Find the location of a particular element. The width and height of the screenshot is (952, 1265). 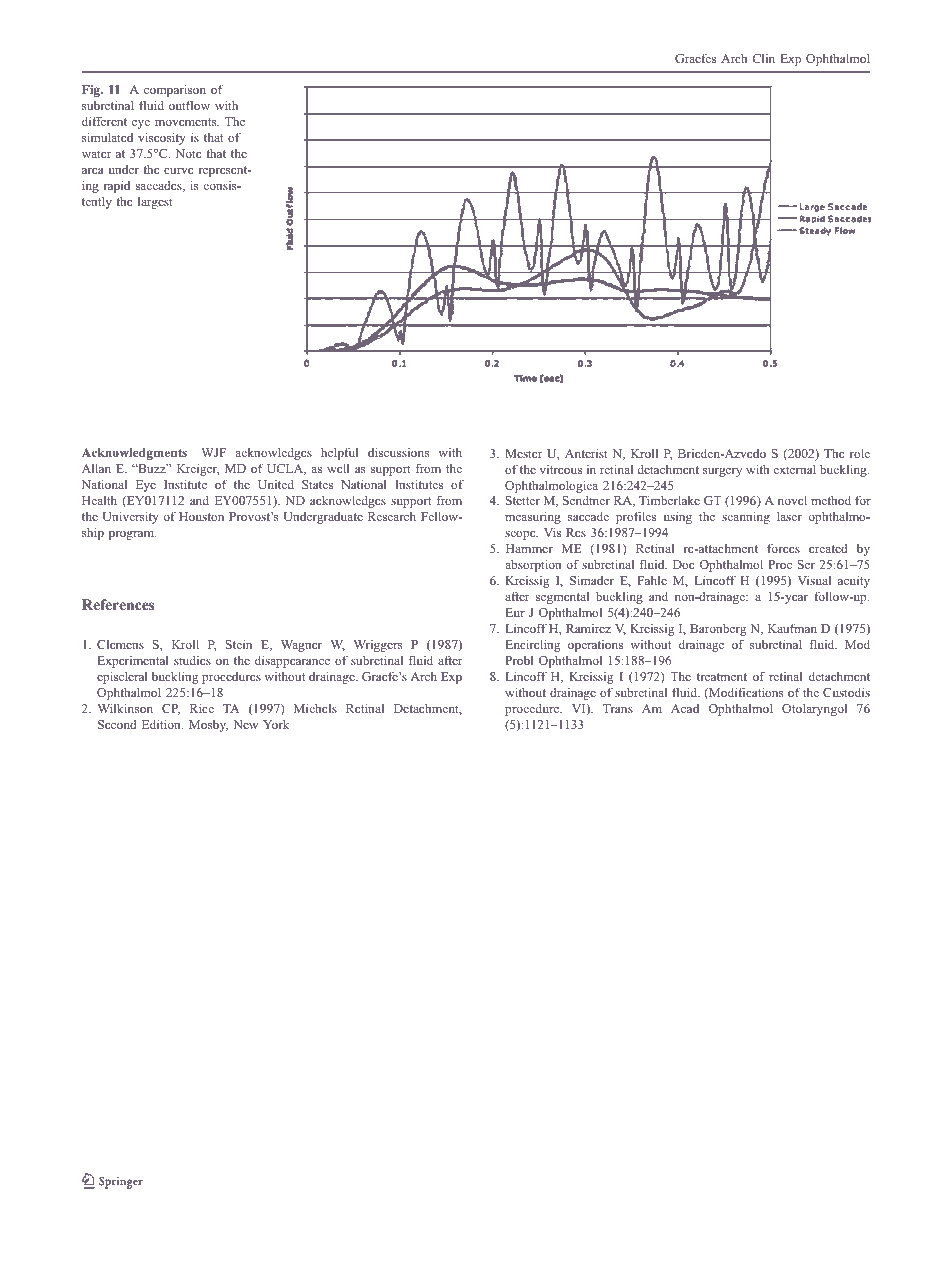

Modifications is located at coordinates (745, 693).
